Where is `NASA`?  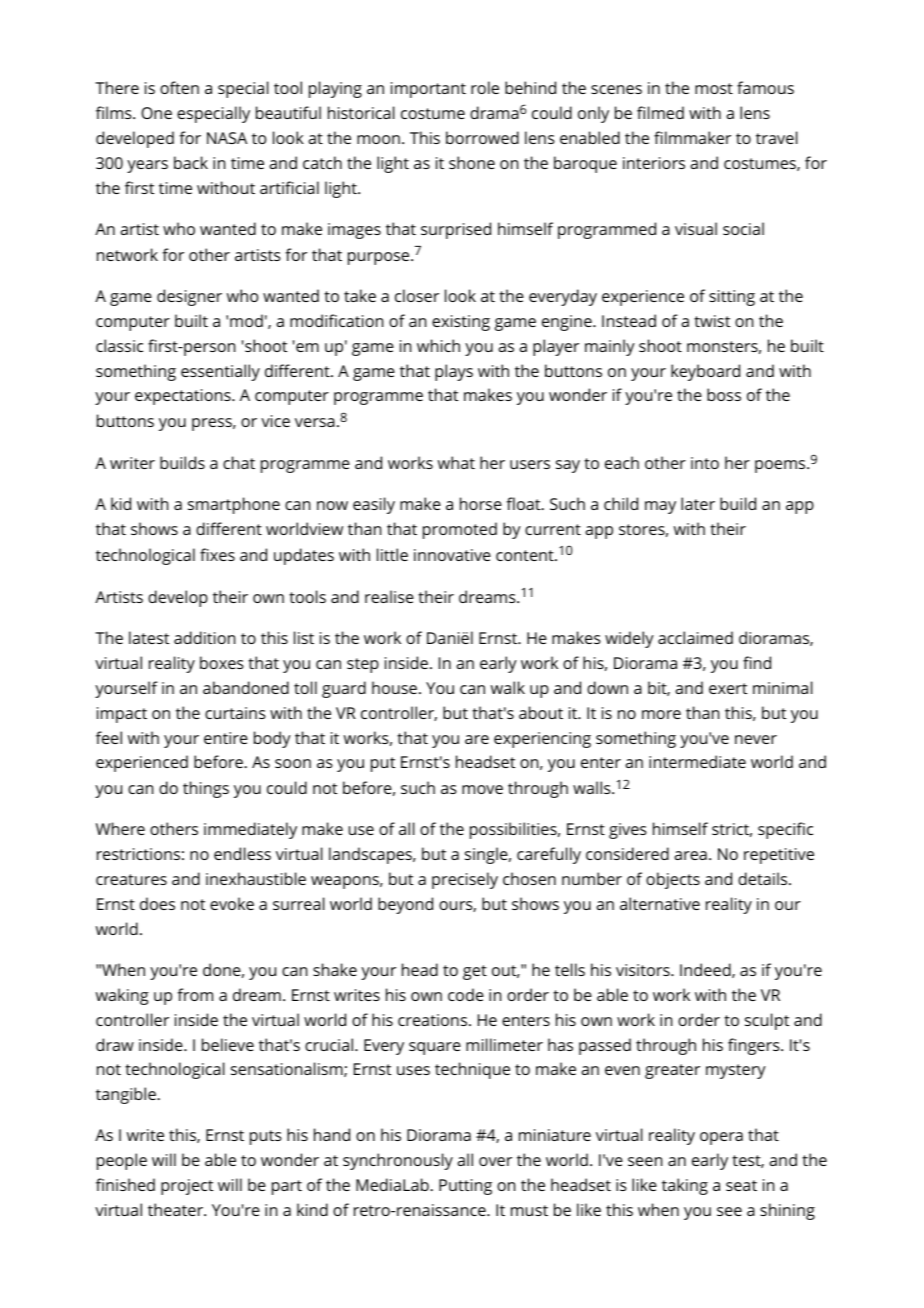
NASA is located at coordinates (227, 138).
